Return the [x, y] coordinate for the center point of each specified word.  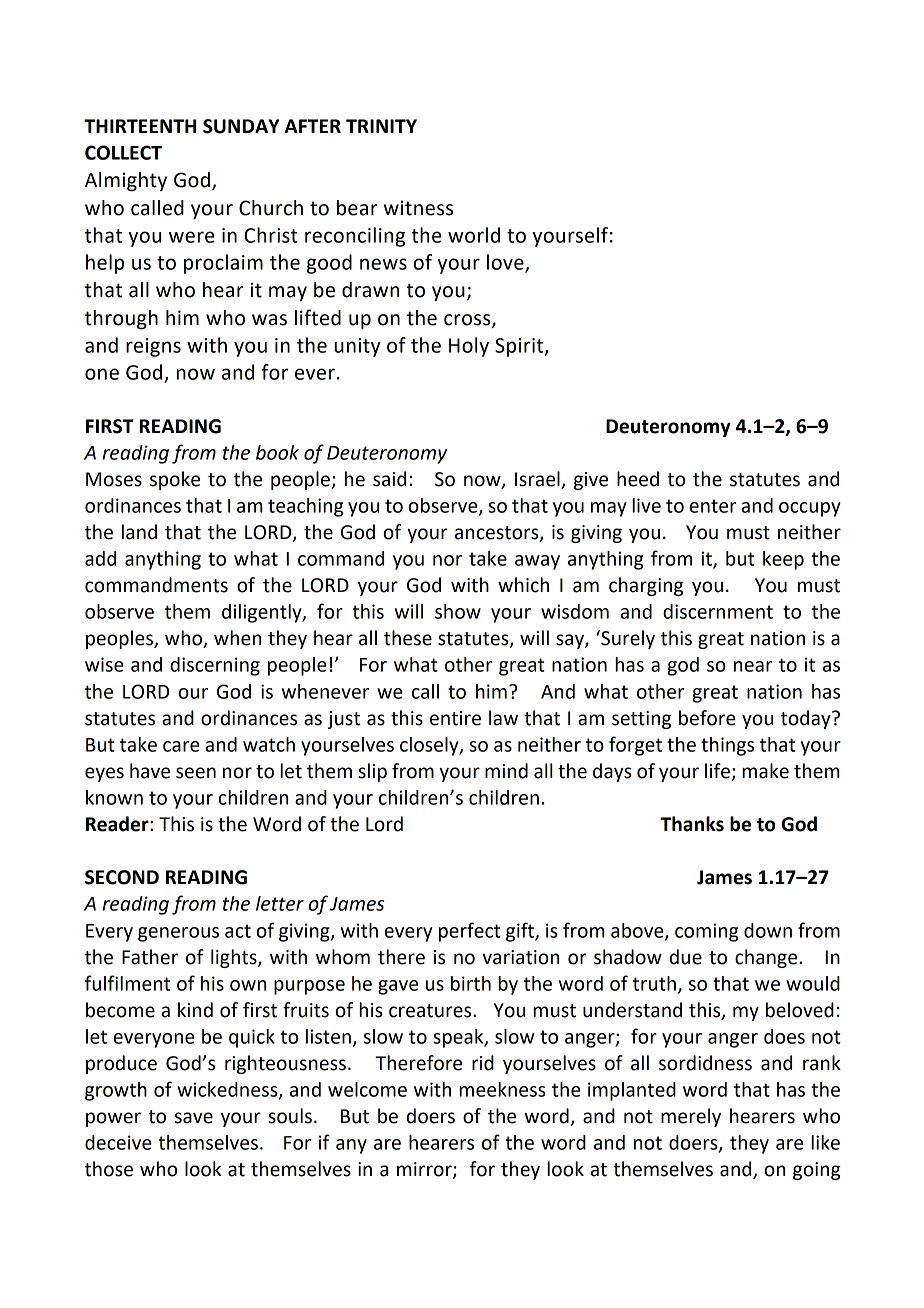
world [474, 235]
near [753, 666]
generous [178, 934]
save [194, 1118]
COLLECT [123, 152]
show [458, 611]
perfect [470, 932]
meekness [502, 1089]
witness [418, 208]
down [768, 930]
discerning [215, 666]
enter [712, 506]
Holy [469, 347]
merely [691, 1117]
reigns [153, 347]
